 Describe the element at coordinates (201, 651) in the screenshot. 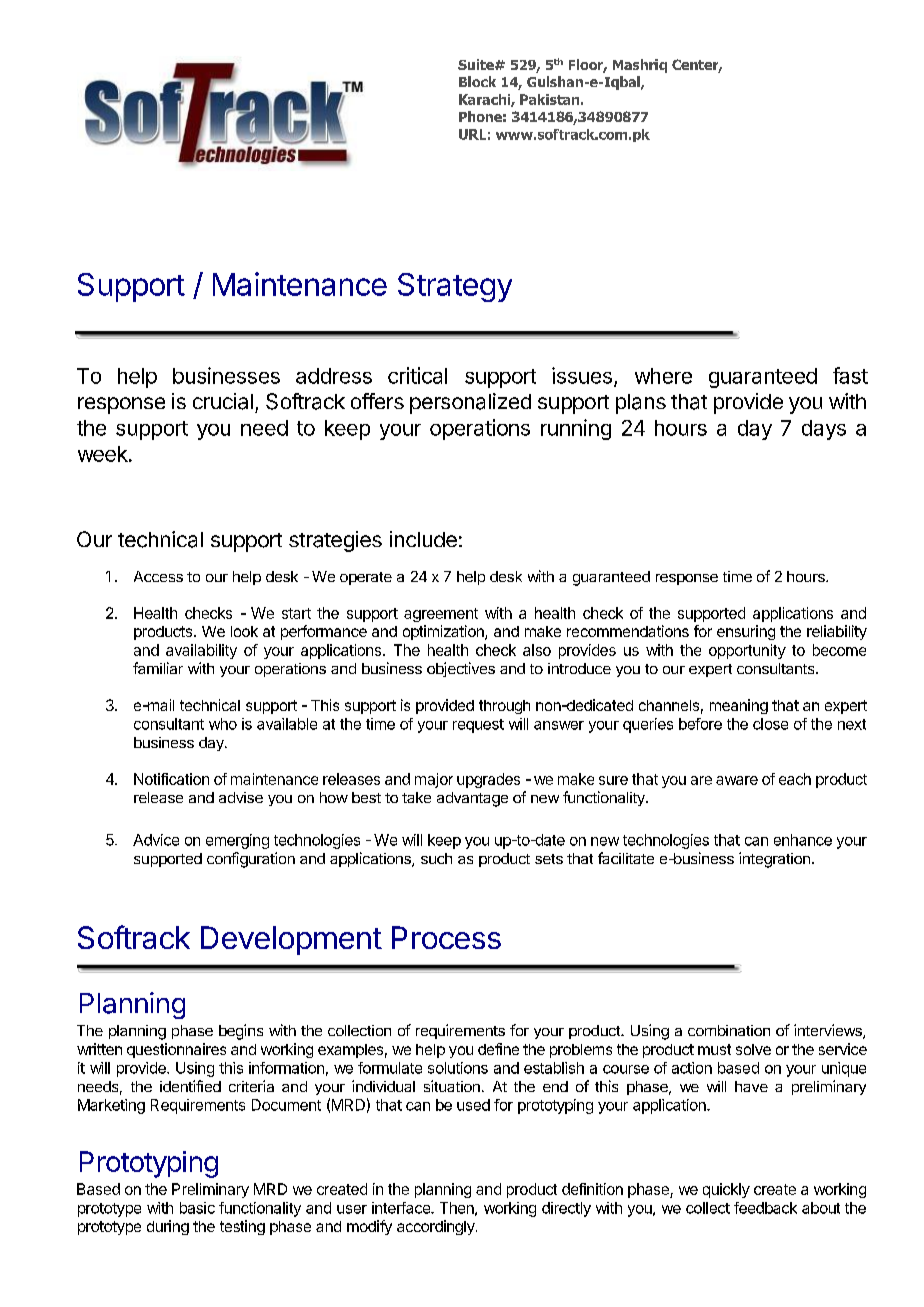

I see `availability` at that location.
